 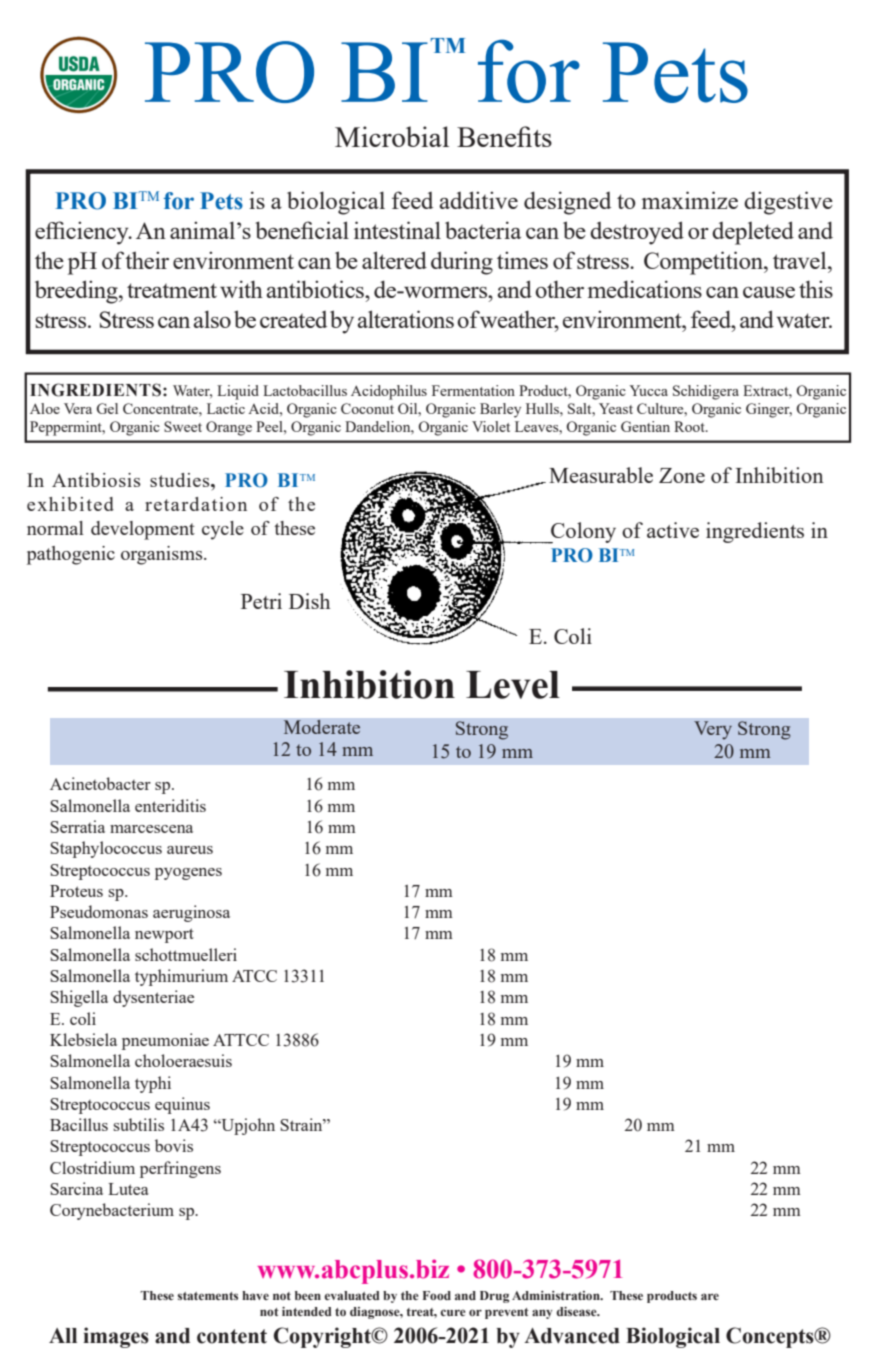 What do you see at coordinates (710, 1296) in the screenshot?
I see `are` at bounding box center [710, 1296].
